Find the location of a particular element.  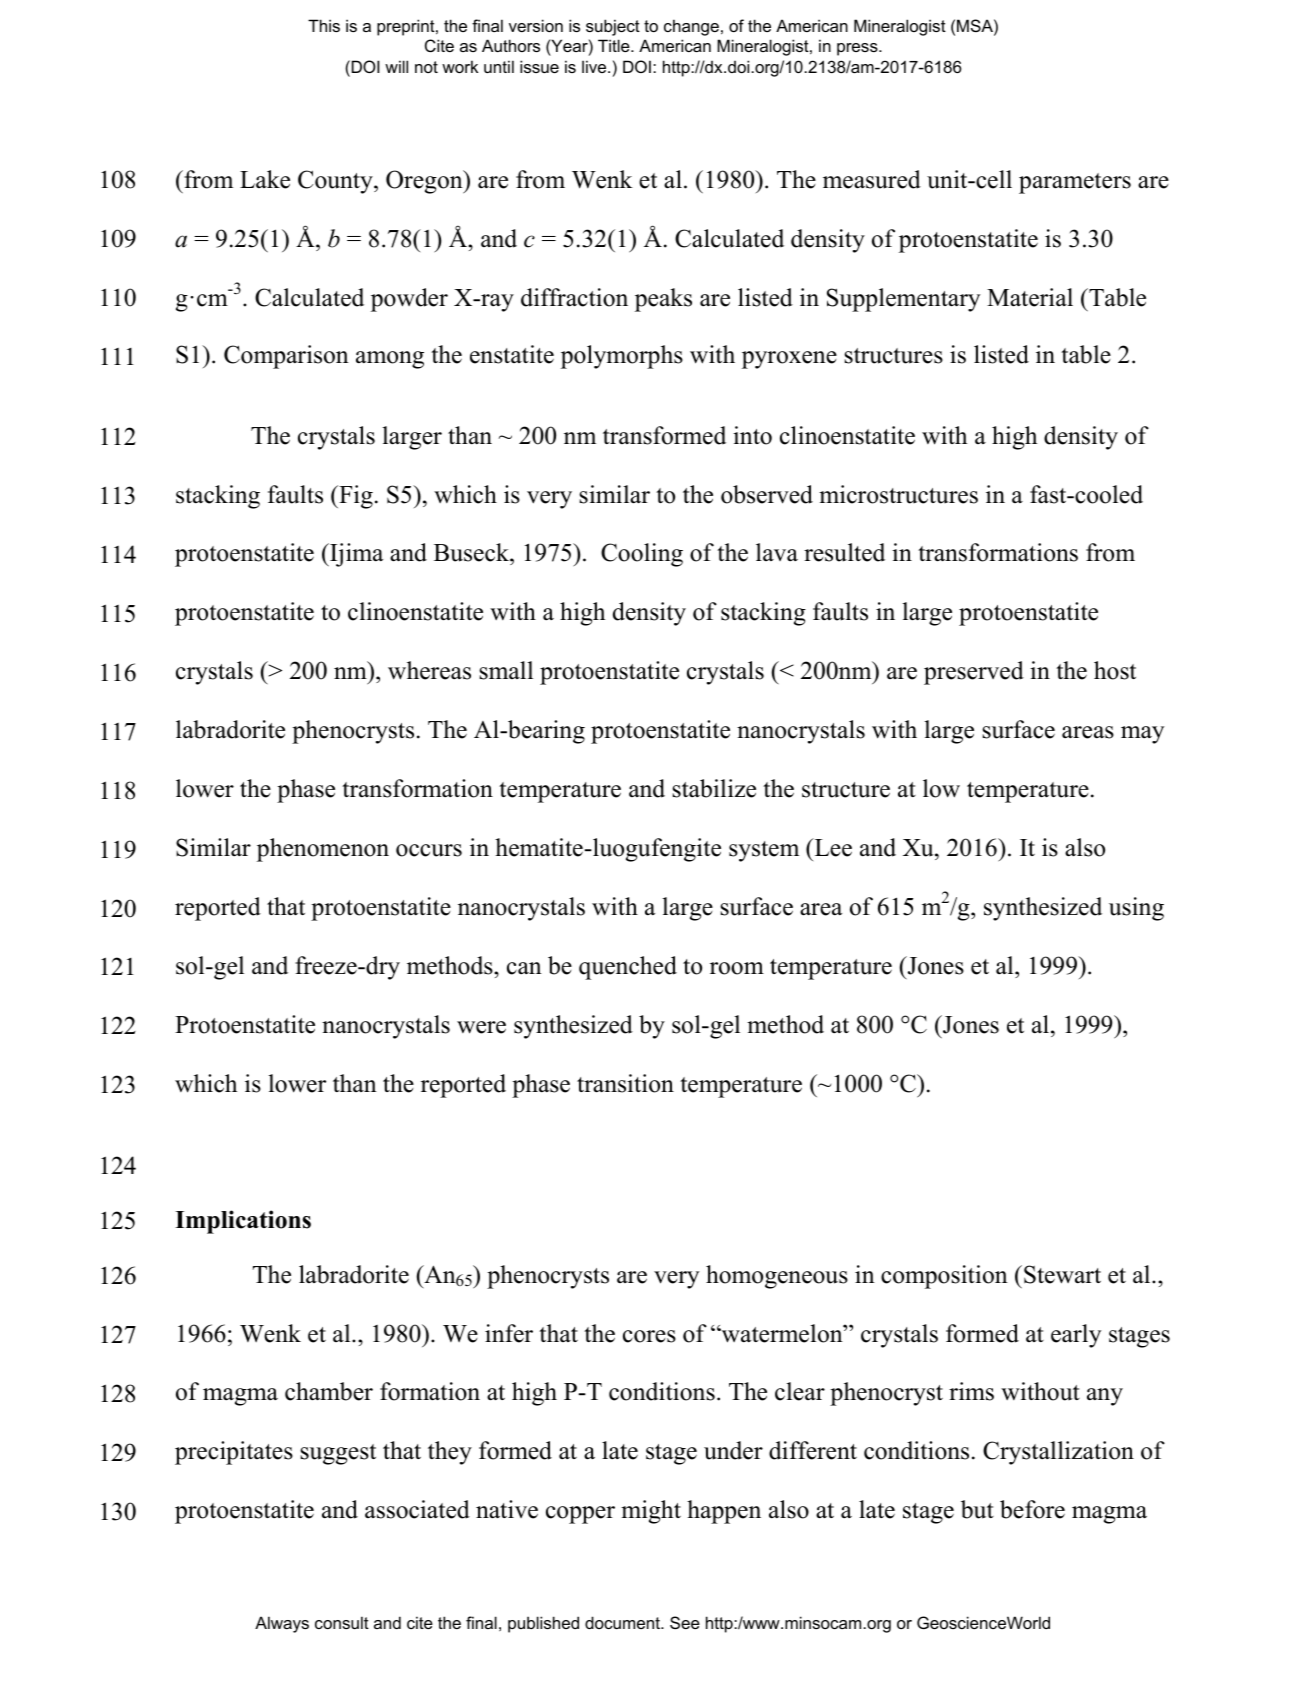

whereas is located at coordinates (429, 670).
